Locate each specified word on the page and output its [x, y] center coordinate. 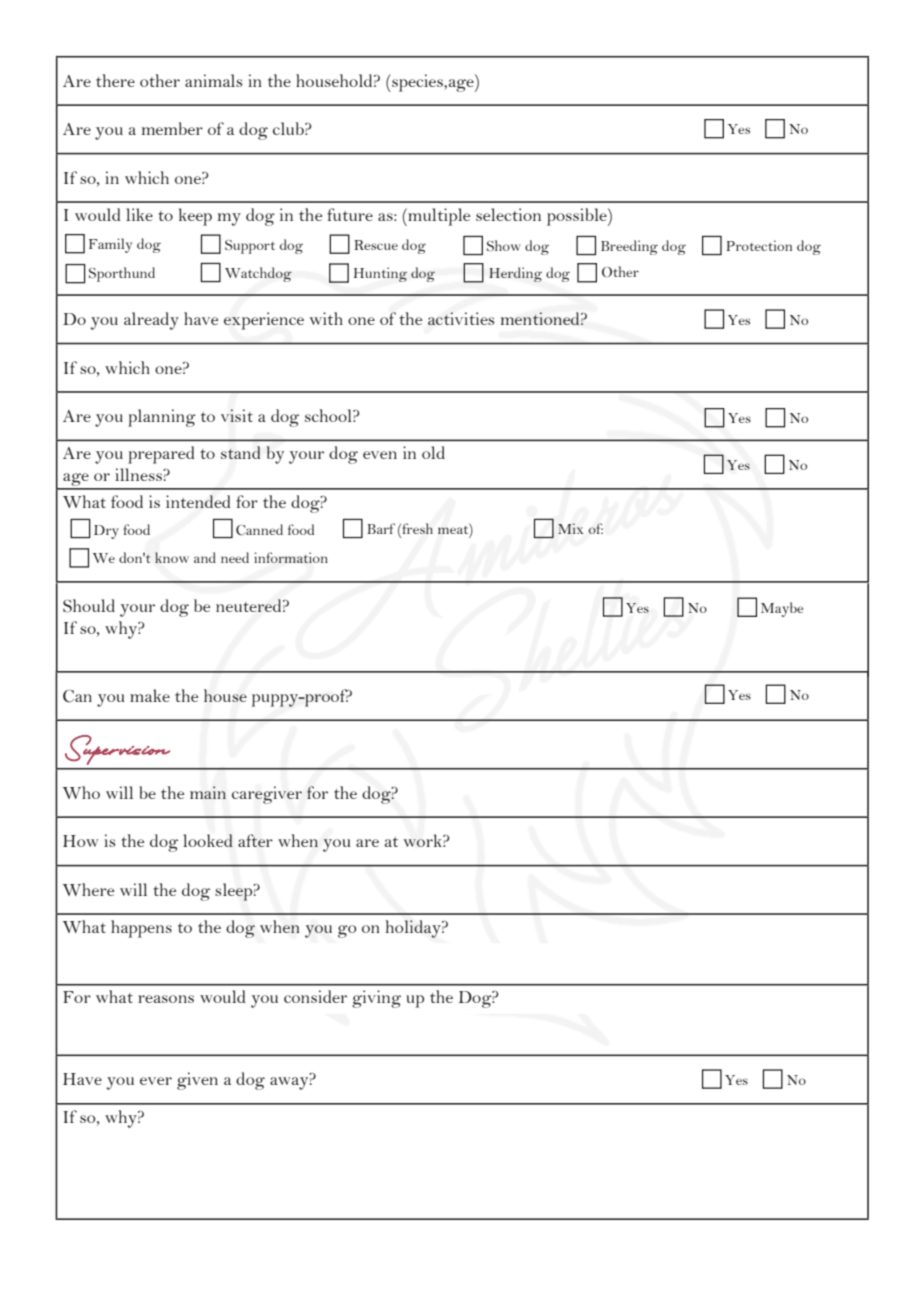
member [172, 128]
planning [162, 418]
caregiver [267, 795]
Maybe [782, 609]
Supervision [117, 750]
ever [156, 1081]
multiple [438, 217]
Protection [759, 245]
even [380, 455]
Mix [571, 528]
